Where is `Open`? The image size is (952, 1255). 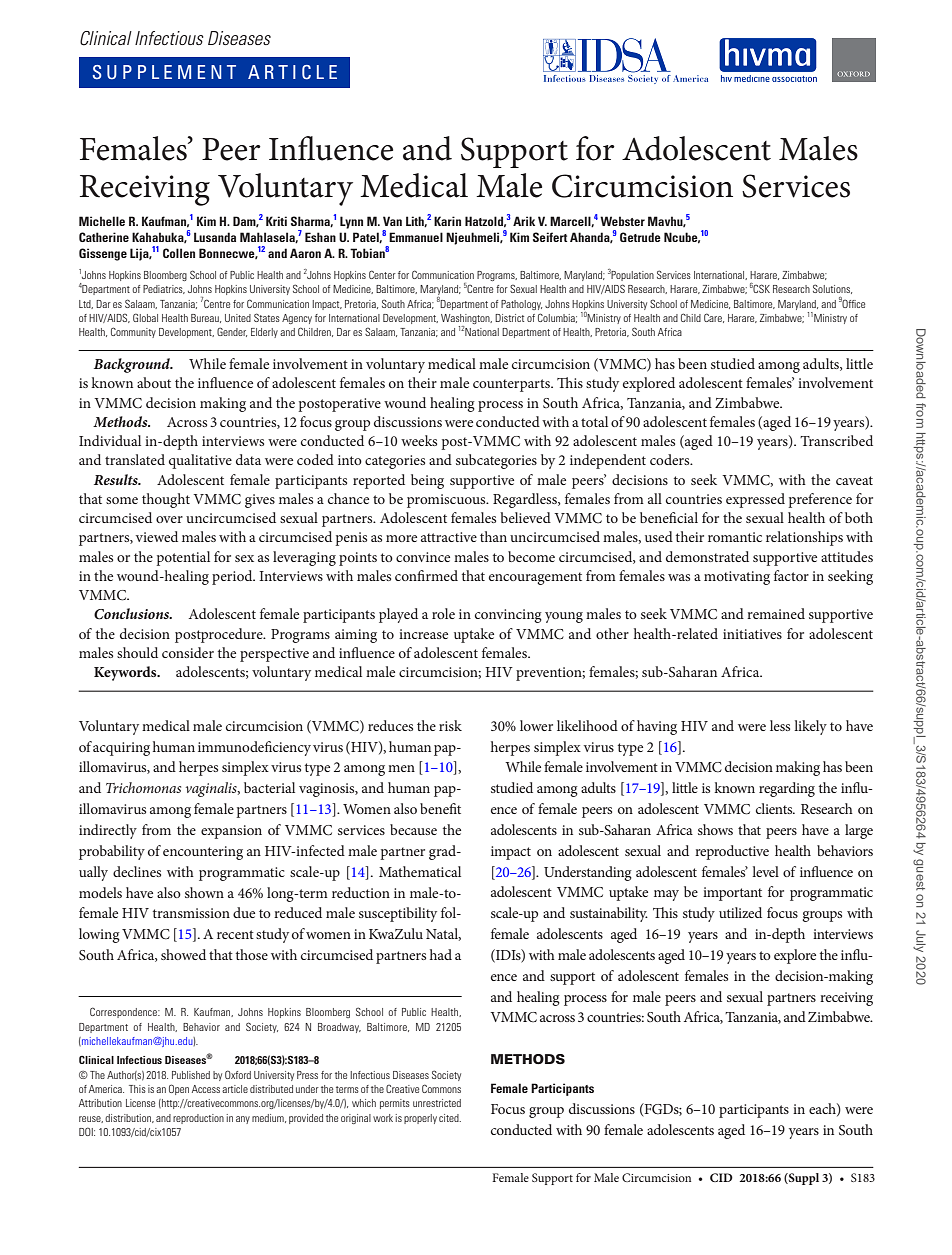
Open is located at coordinates (179, 1089).
